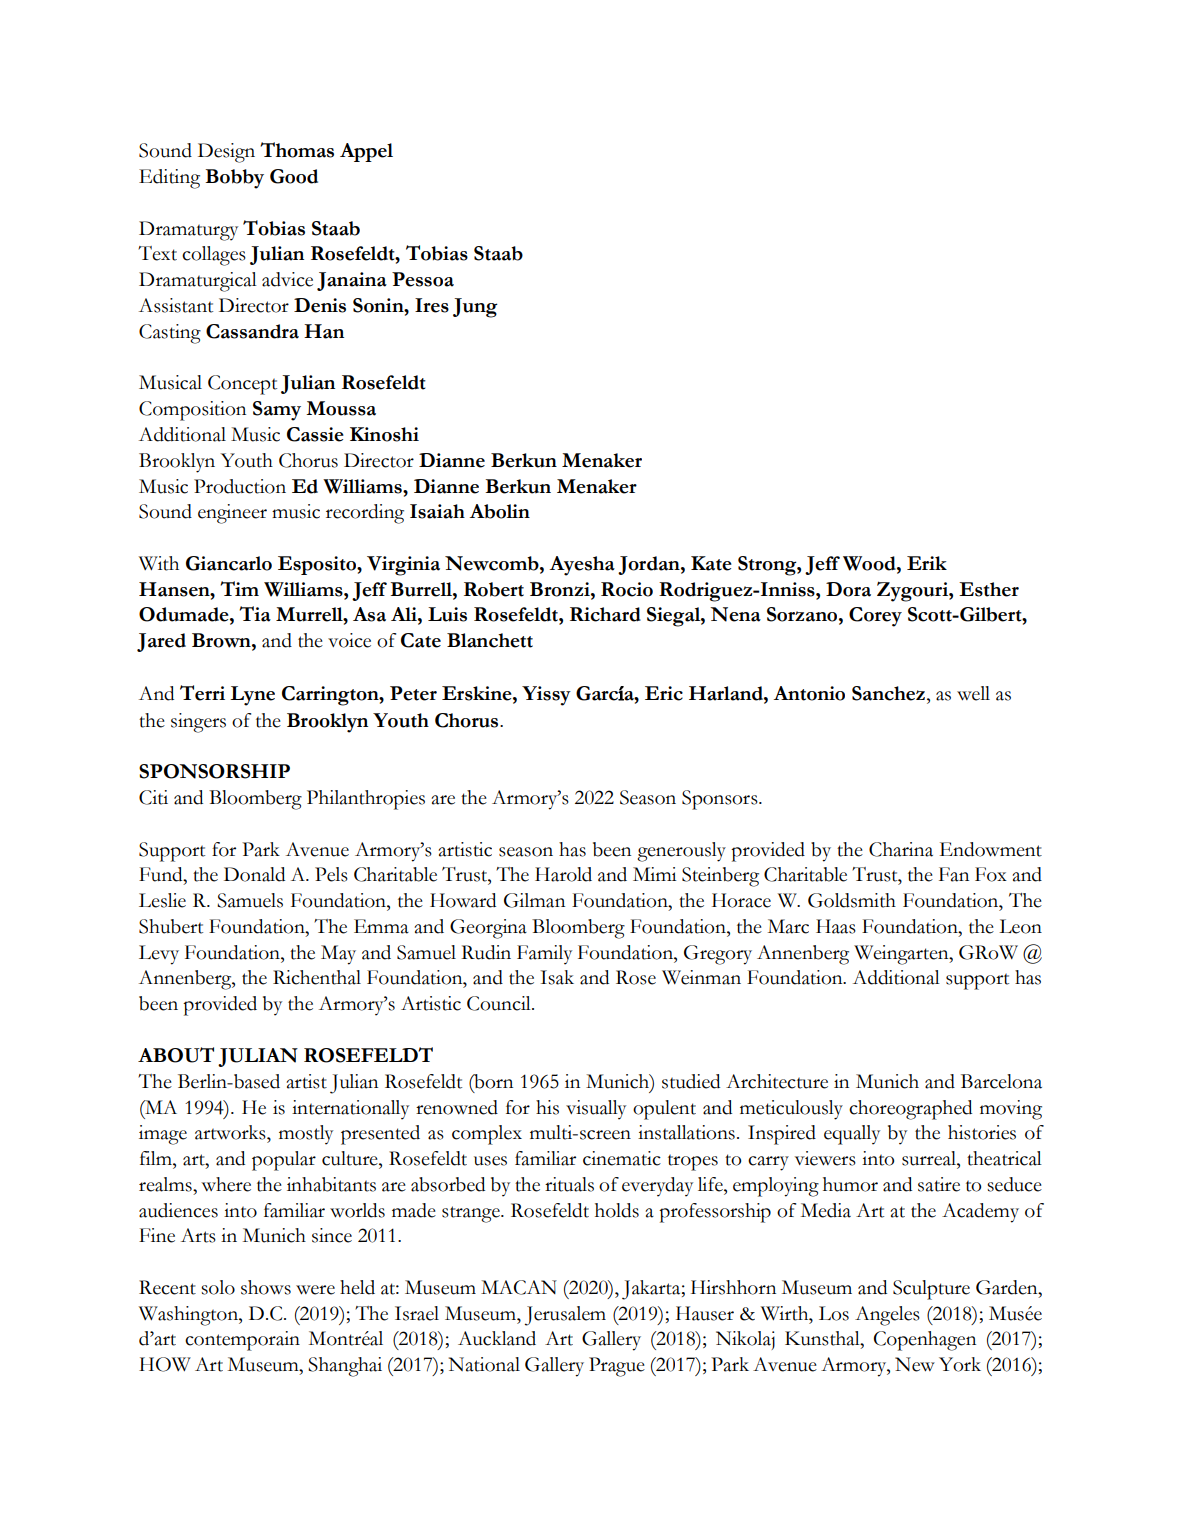 Image resolution: width=1181 pixels, height=1529 pixels. I want to click on Jung, so click(475, 308).
